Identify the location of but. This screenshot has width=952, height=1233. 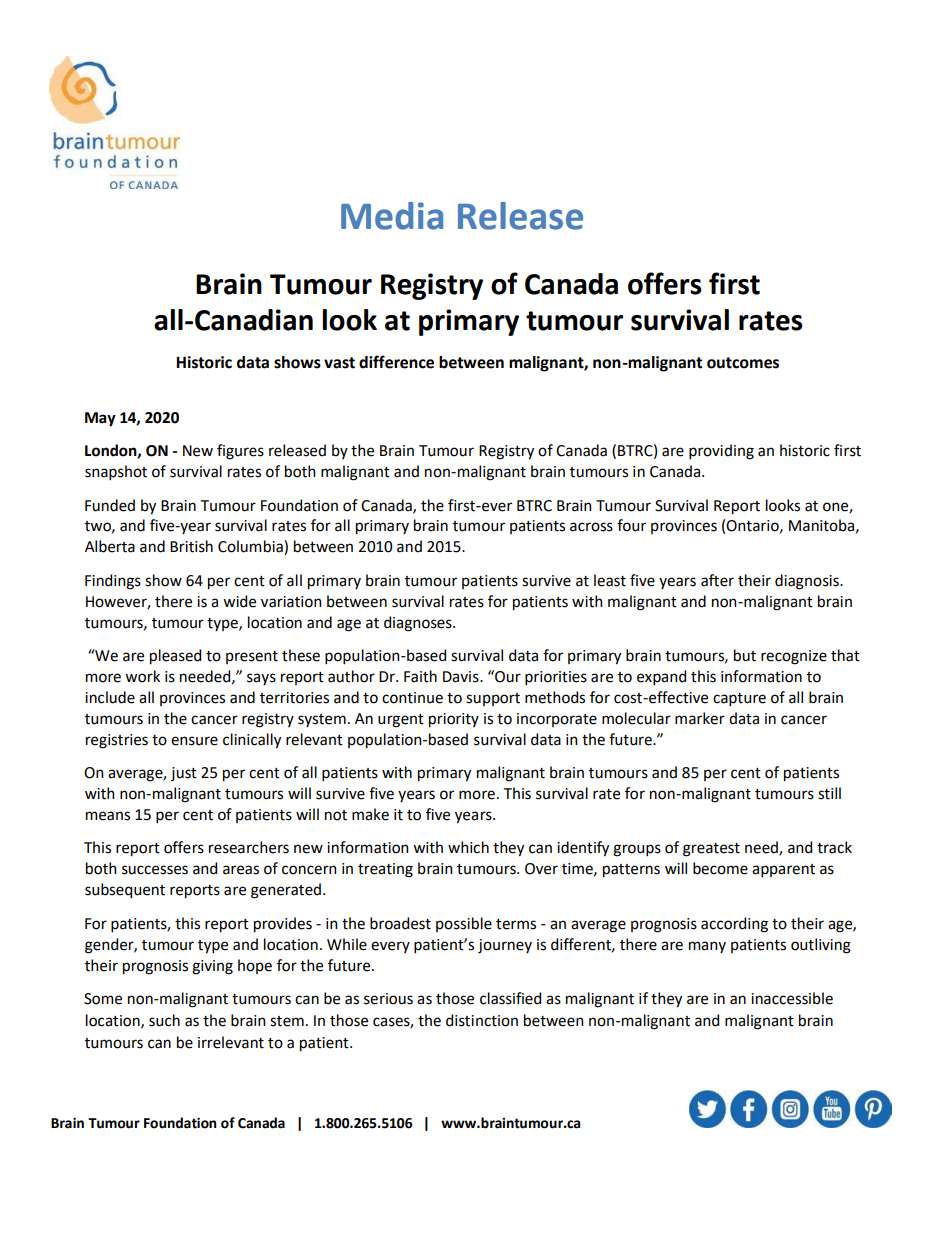
(745, 655).
